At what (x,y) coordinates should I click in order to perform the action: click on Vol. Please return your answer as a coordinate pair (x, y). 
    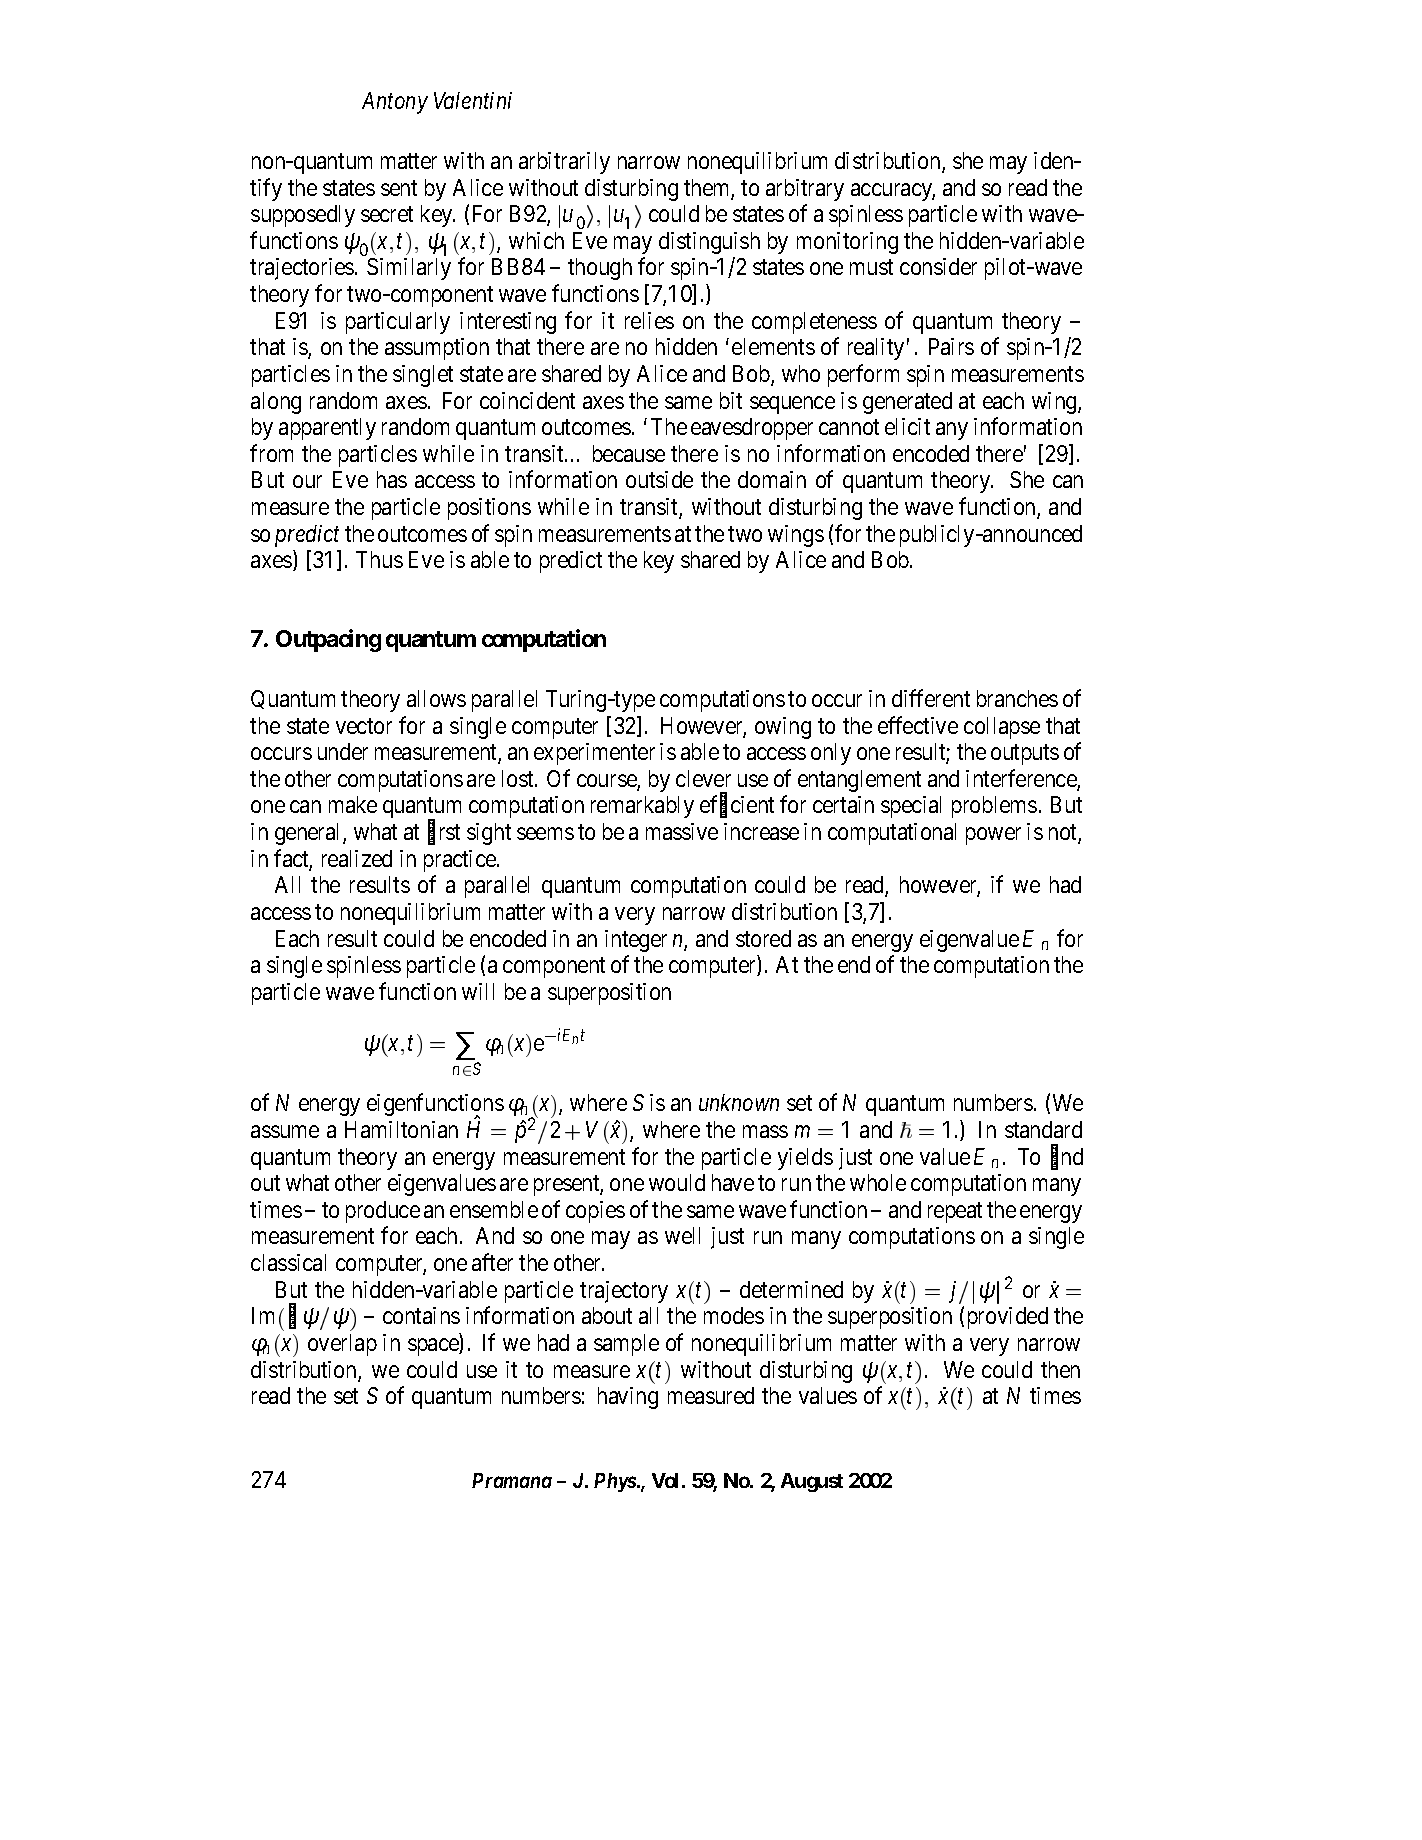
    Looking at the image, I should click on (665, 1480).
